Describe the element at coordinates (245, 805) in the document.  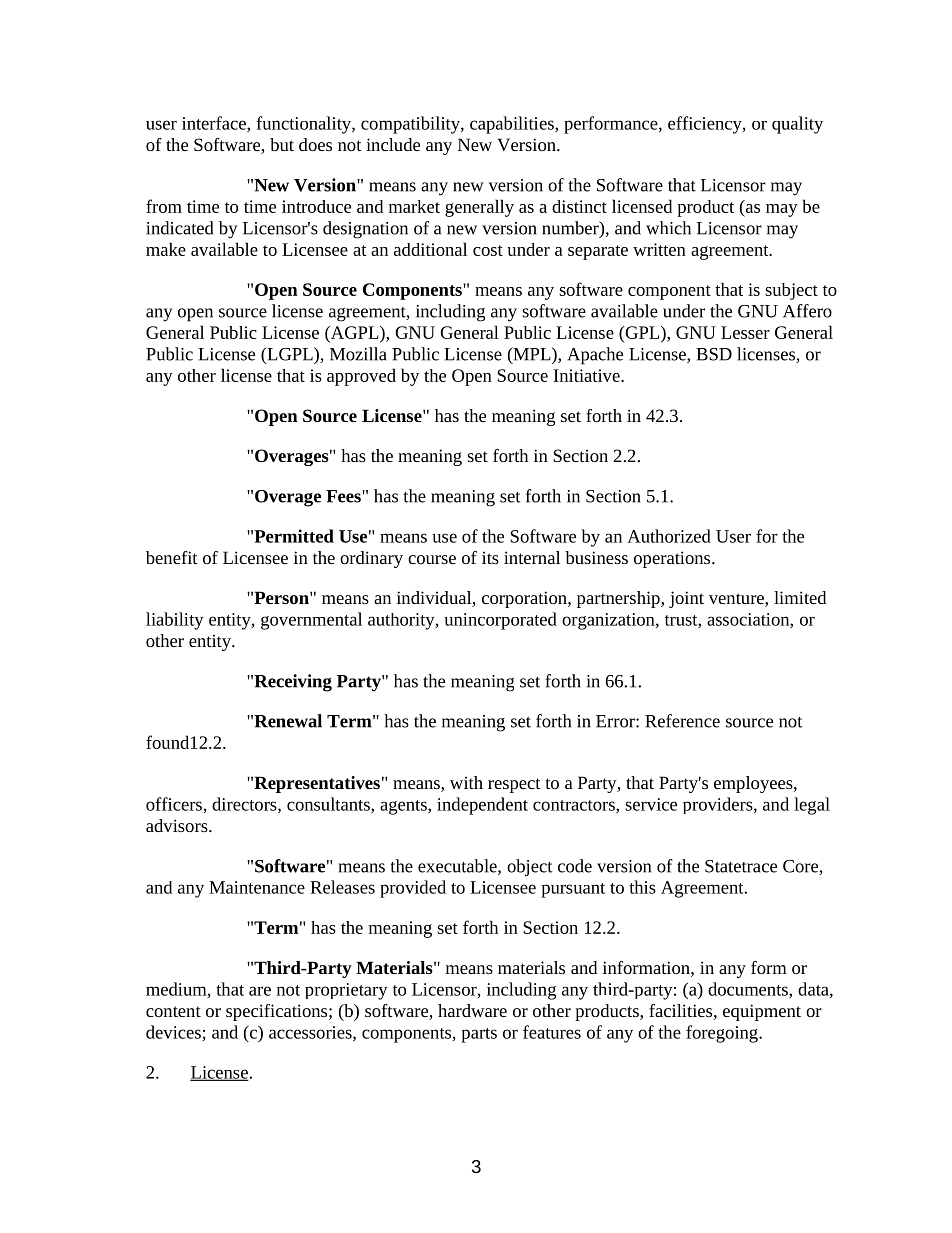
I see `directors` at that location.
